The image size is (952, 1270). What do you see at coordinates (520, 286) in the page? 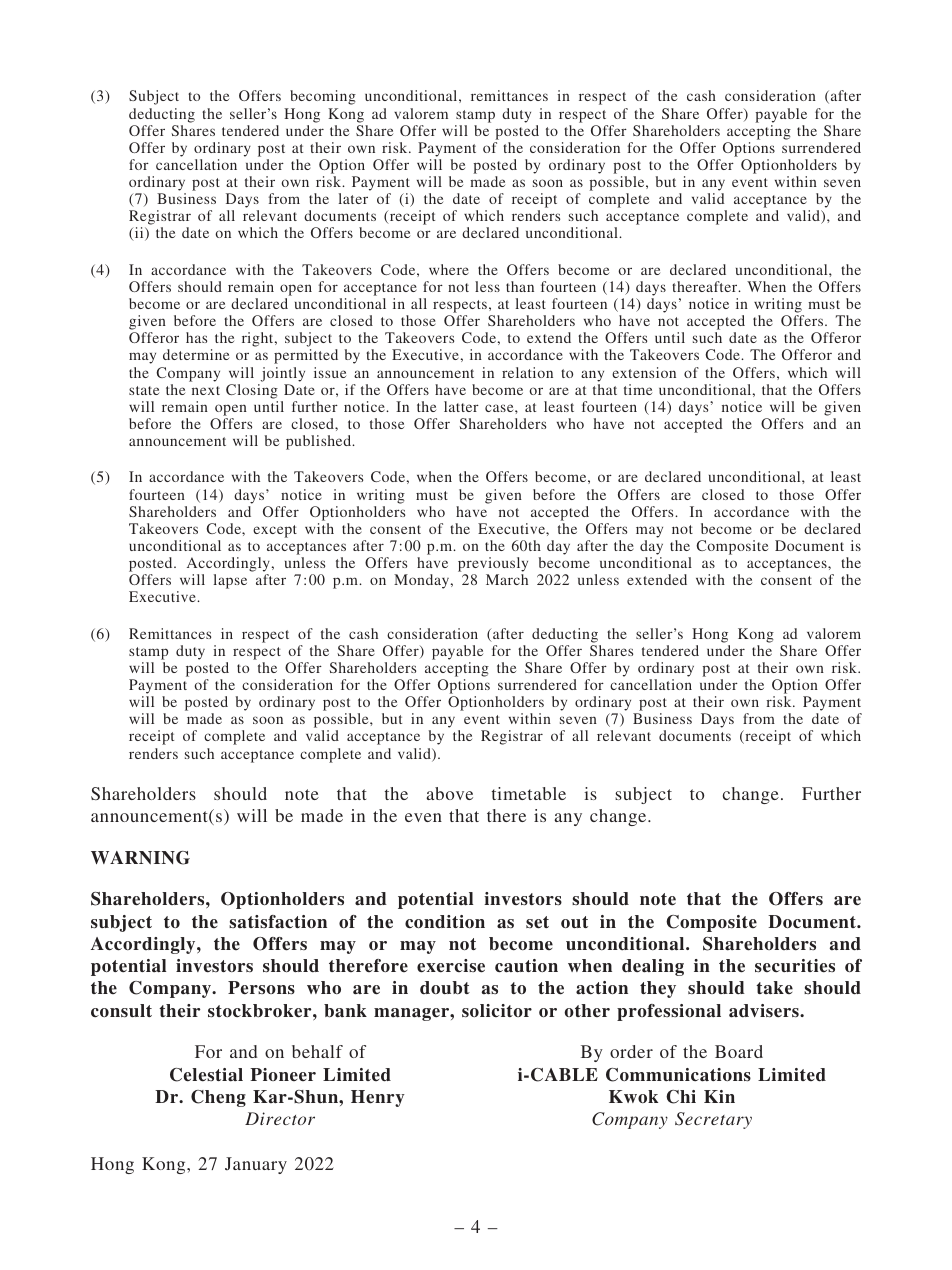
I see `than` at bounding box center [520, 286].
